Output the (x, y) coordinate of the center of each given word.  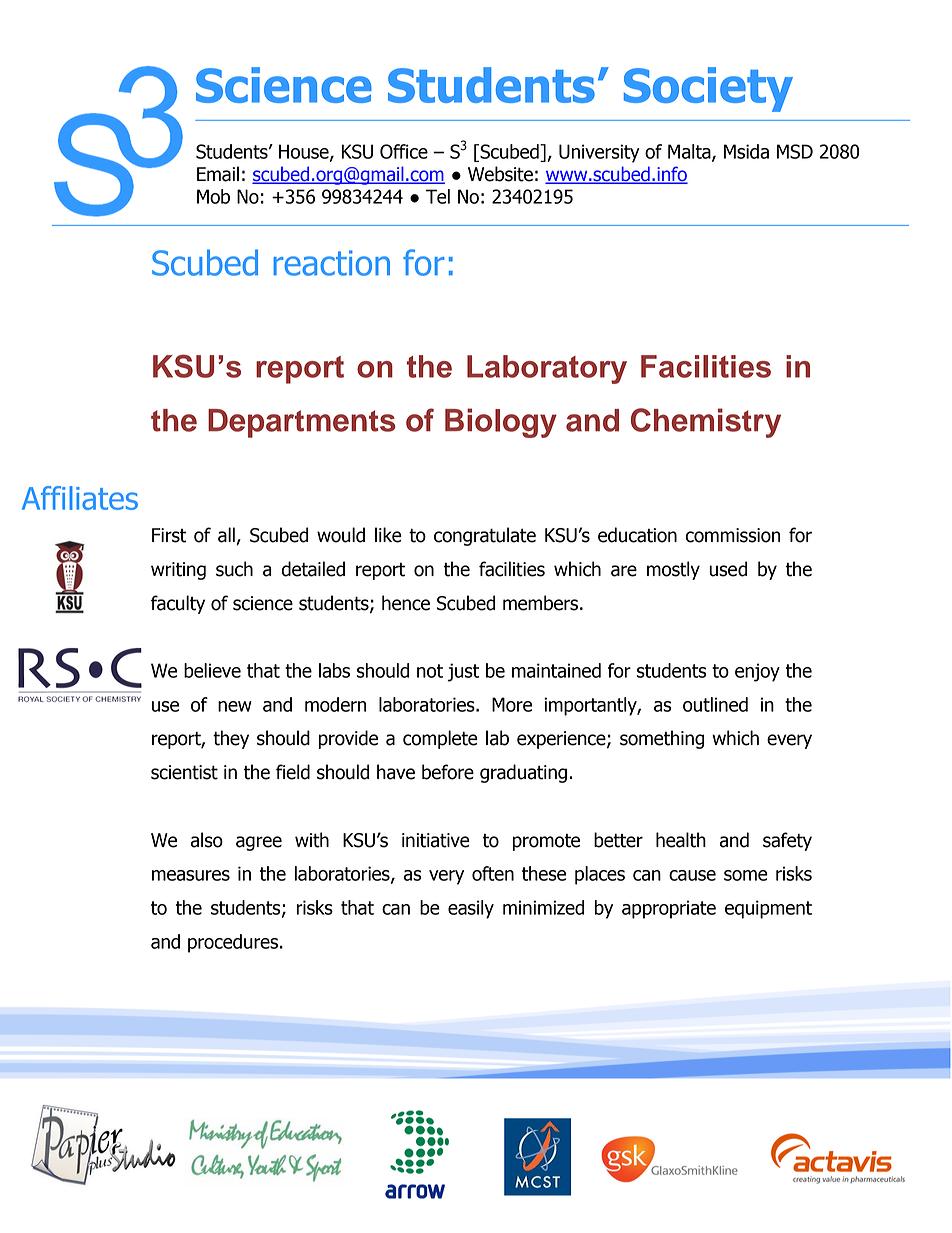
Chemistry (706, 423)
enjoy (757, 672)
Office (404, 151)
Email (218, 174)
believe (212, 670)
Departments (302, 423)
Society (708, 89)
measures (191, 875)
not (430, 671)
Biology (501, 423)
